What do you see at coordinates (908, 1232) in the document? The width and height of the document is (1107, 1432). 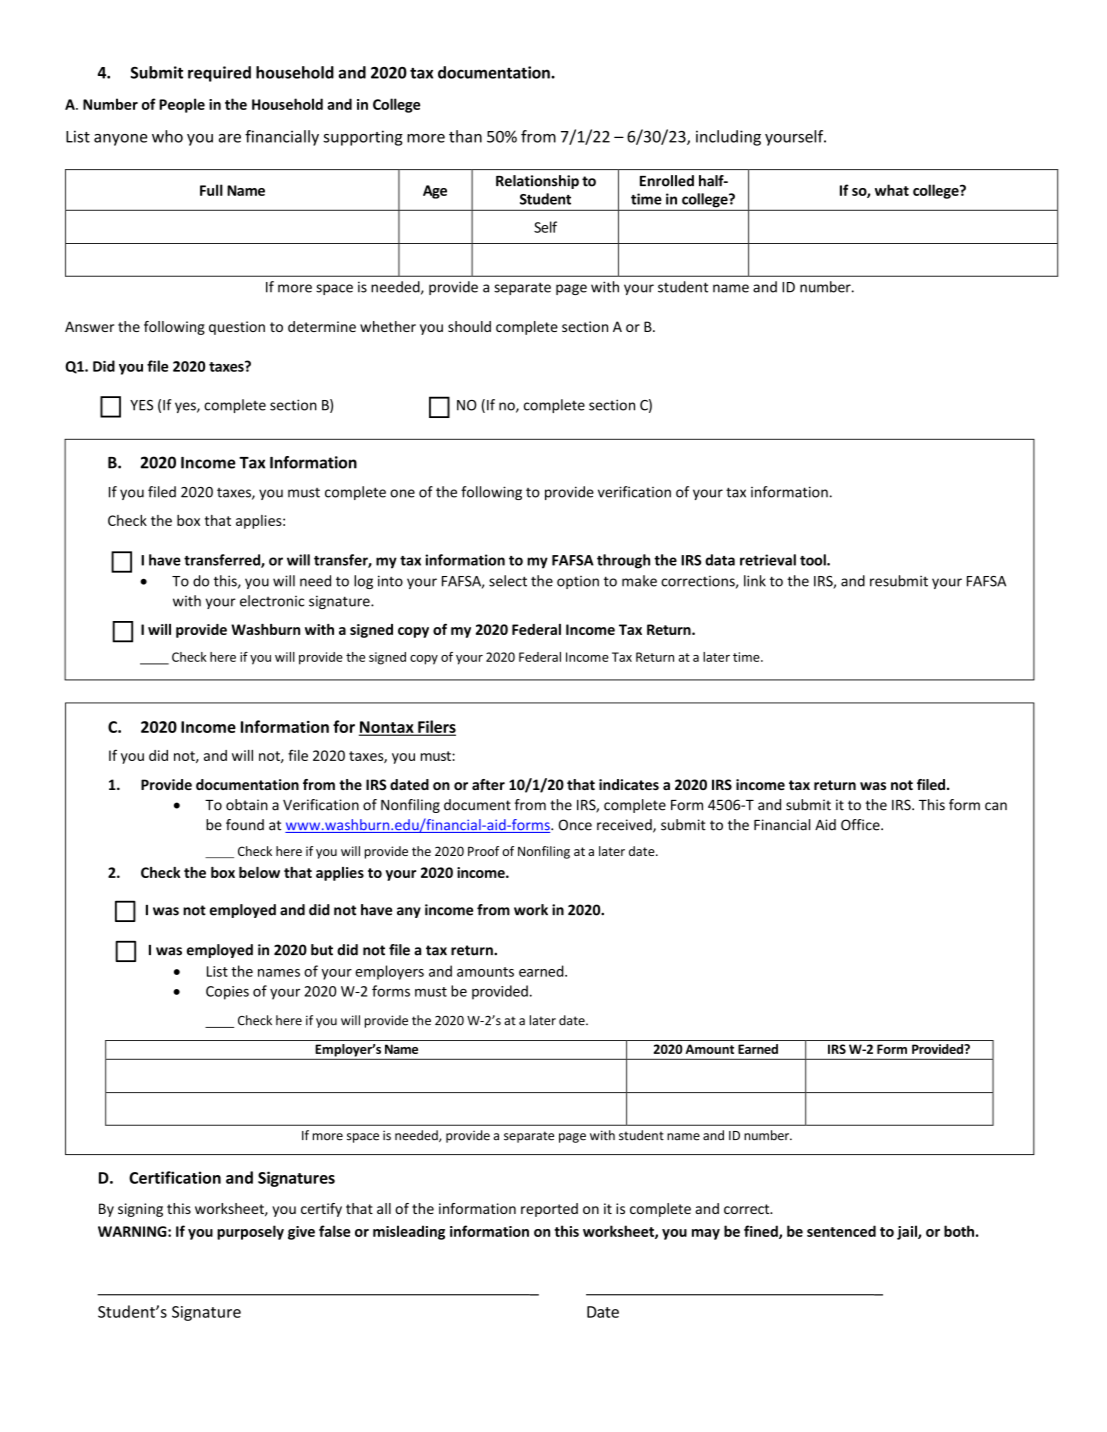 I see `jail` at bounding box center [908, 1232].
